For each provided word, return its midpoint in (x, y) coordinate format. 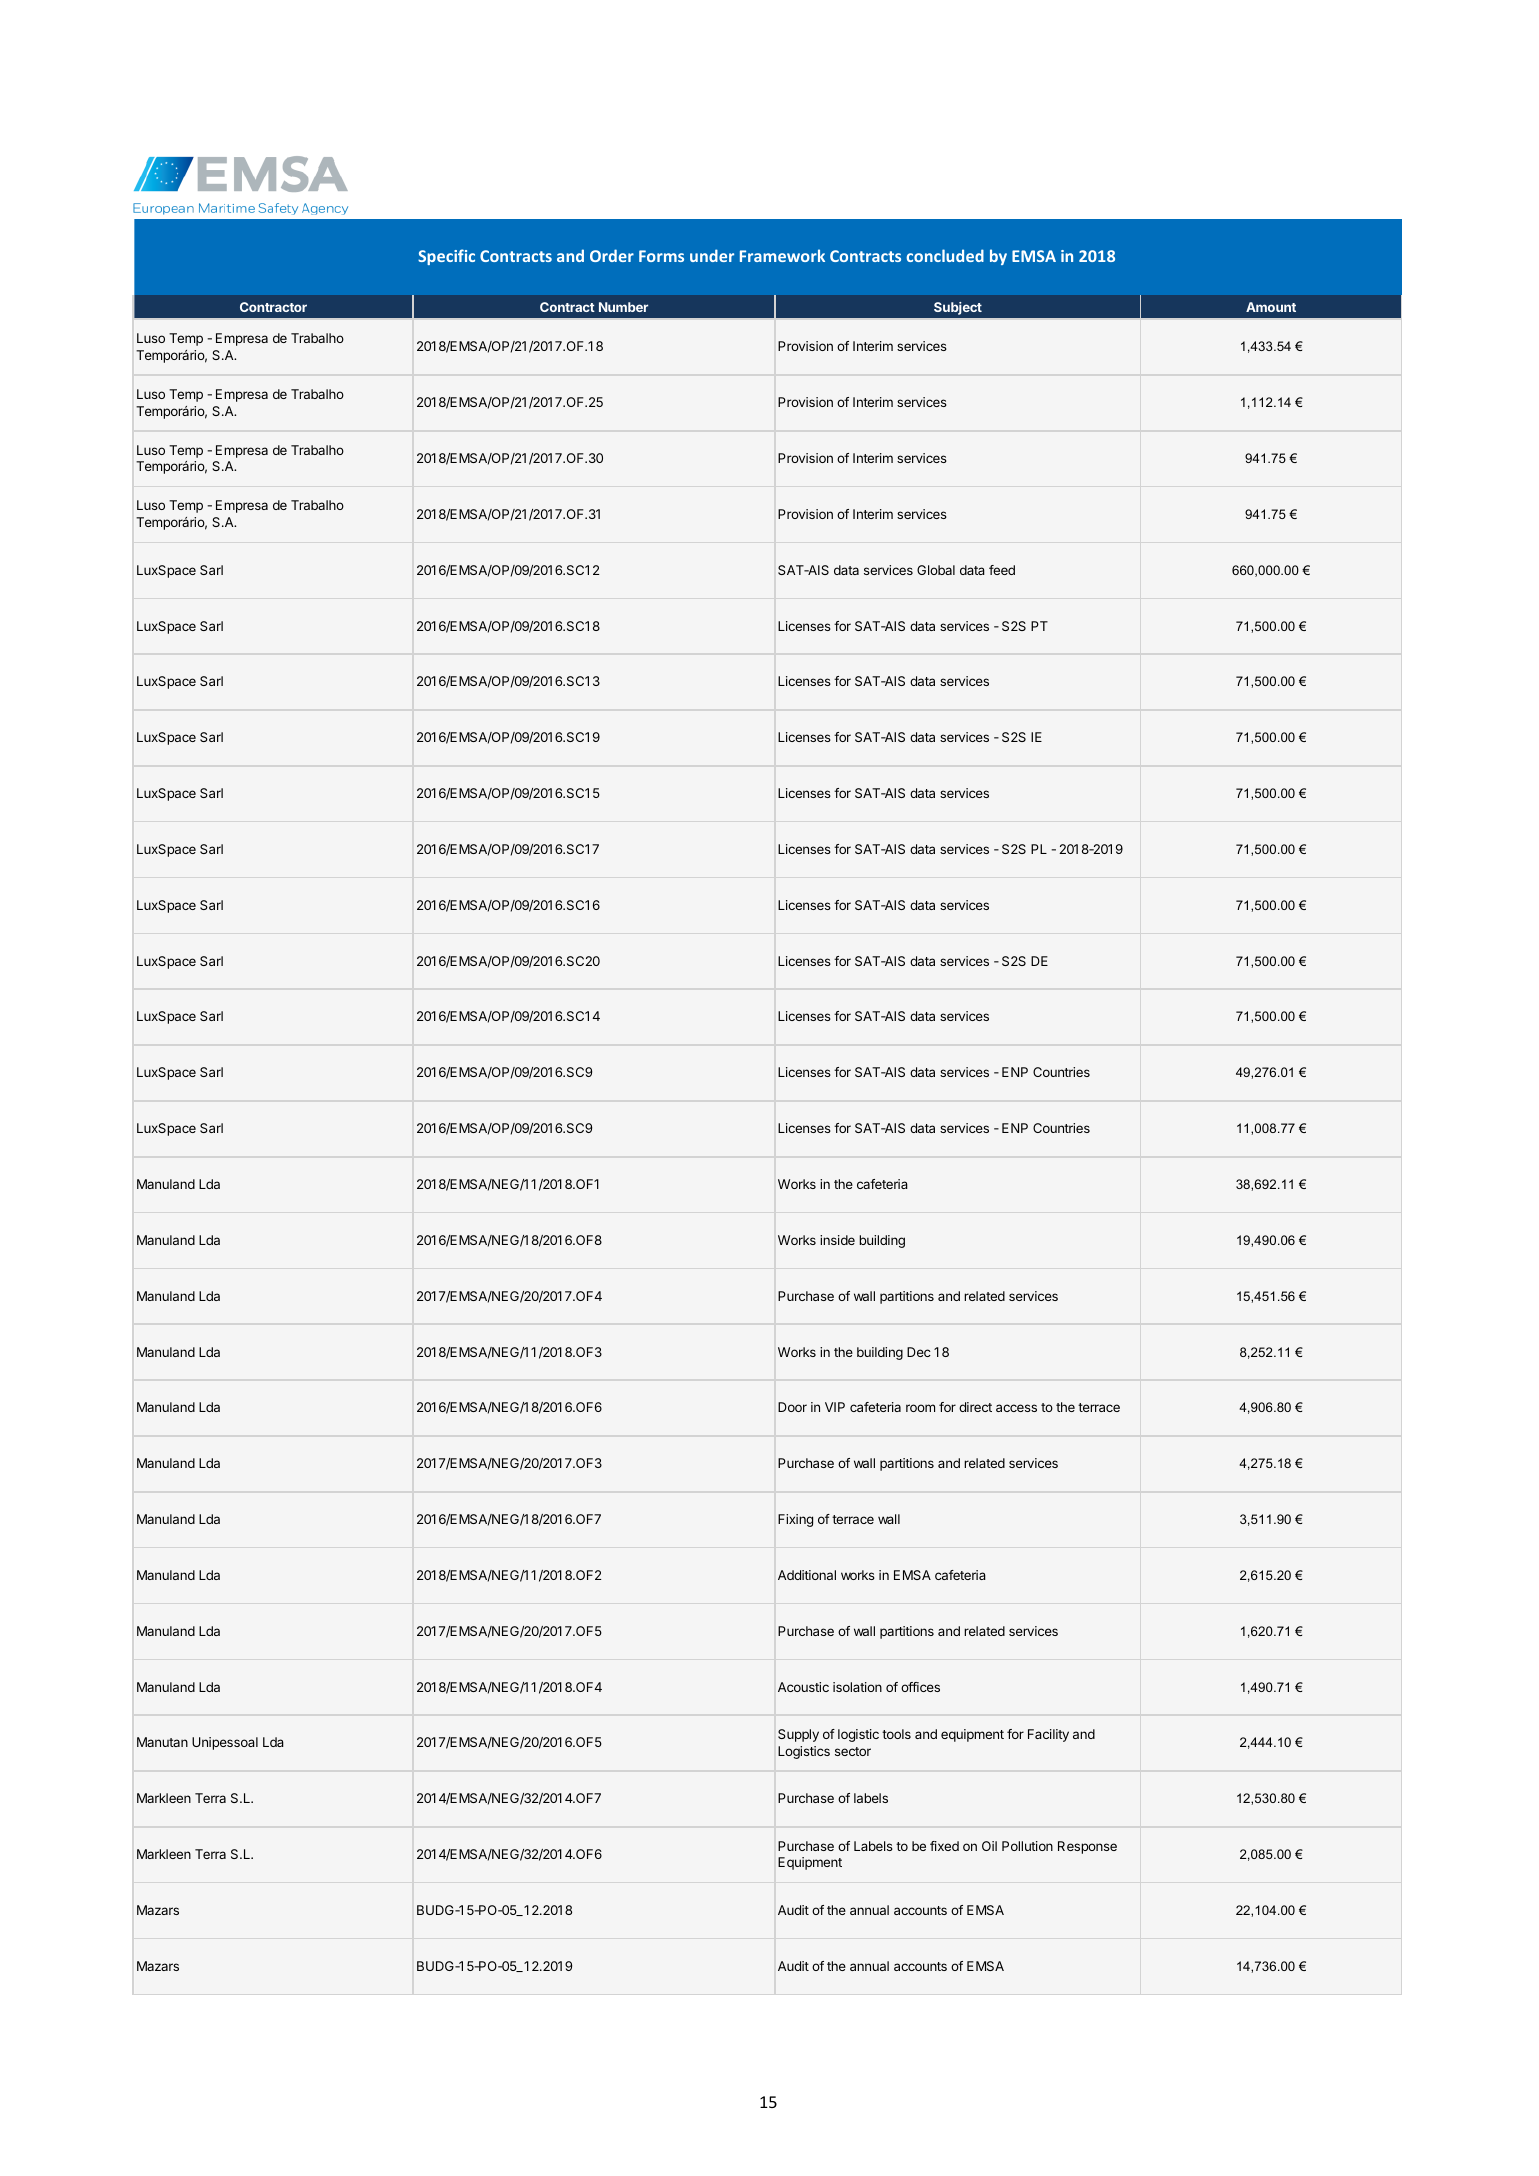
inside (837, 1240)
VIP (835, 1407)
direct (975, 1407)
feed (1002, 570)
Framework (782, 255)
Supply (798, 1735)
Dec (919, 1352)
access (1016, 1408)
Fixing (795, 1520)
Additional (807, 1575)
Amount (1271, 307)
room (920, 1408)
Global (936, 570)
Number (623, 307)
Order (612, 255)
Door (792, 1407)
